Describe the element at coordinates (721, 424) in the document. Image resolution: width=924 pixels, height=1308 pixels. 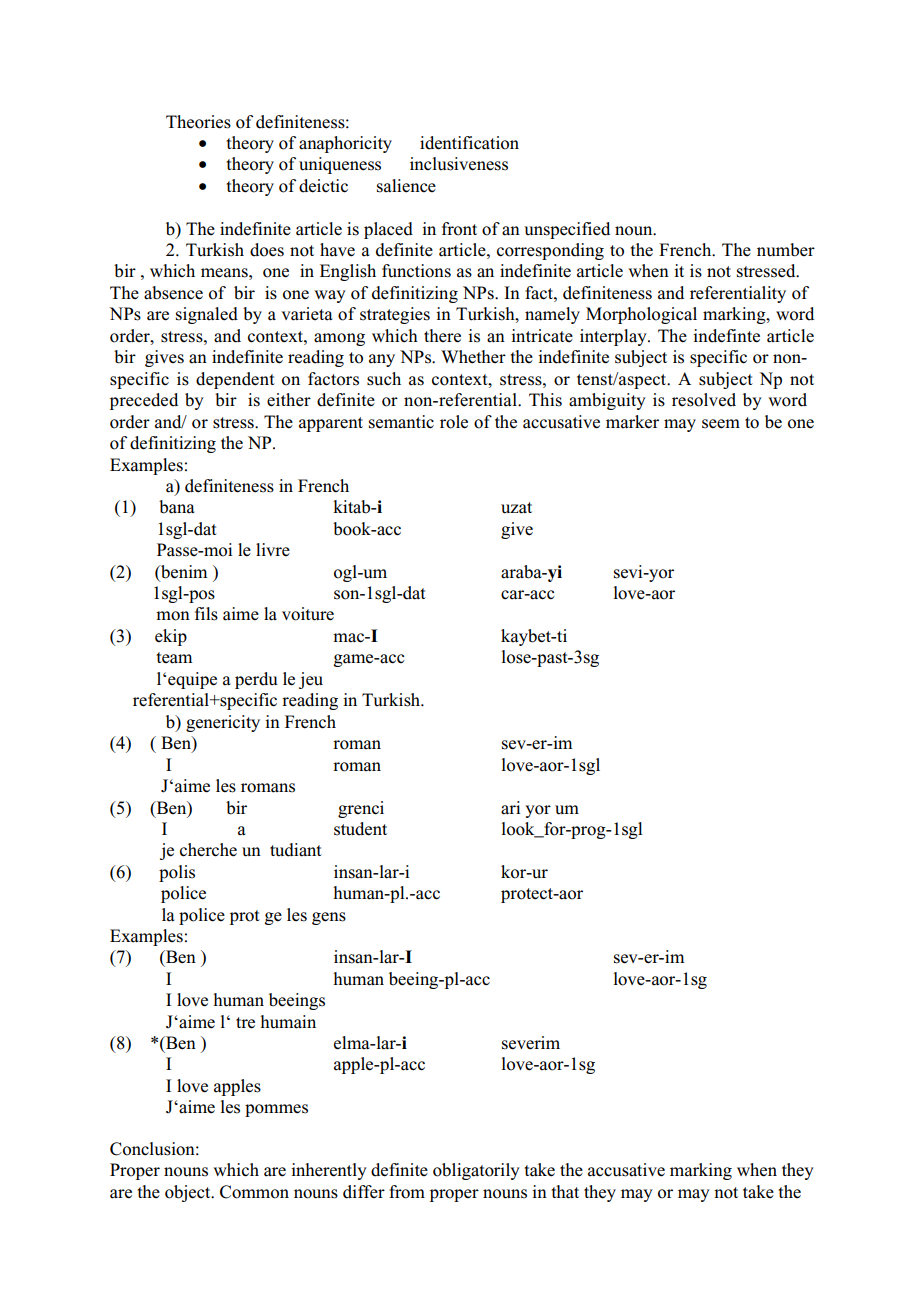
I see `seem` at that location.
